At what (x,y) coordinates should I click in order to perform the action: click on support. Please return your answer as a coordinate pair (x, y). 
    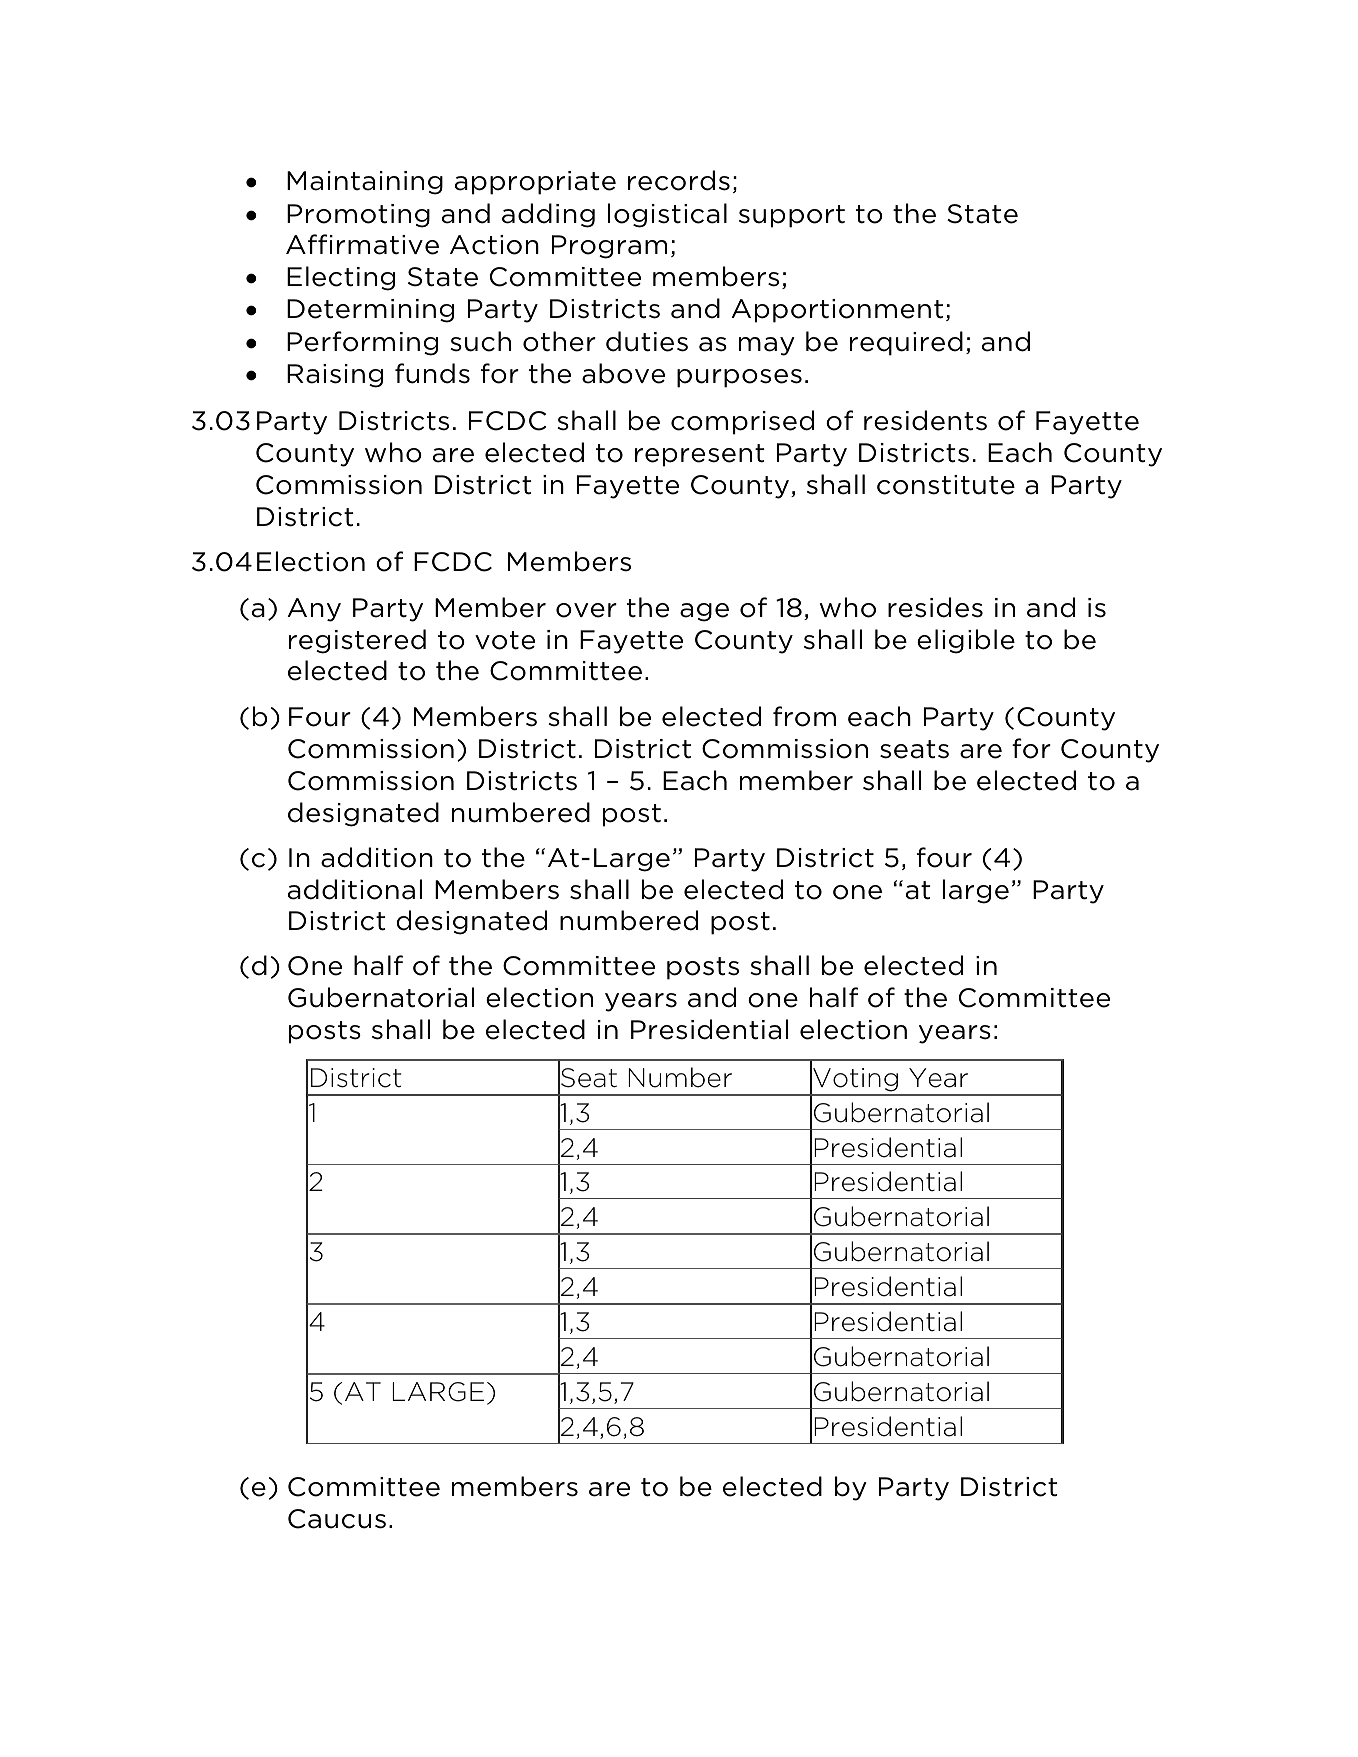
    Looking at the image, I should click on (792, 216).
